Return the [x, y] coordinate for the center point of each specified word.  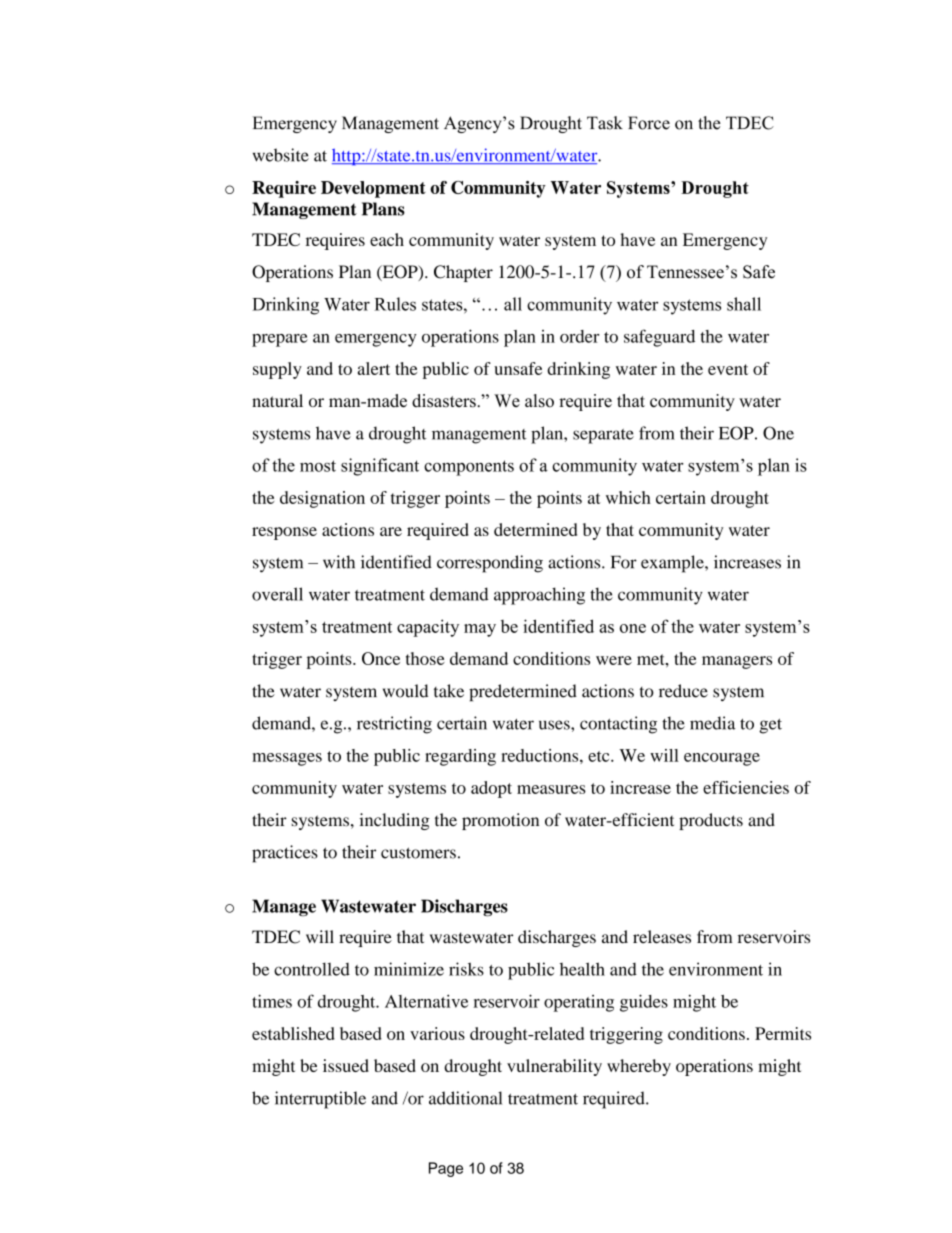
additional [465, 1098]
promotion [500, 821]
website [281, 155]
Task [605, 123]
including [394, 821]
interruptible [320, 1100]
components [469, 468]
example [673, 564]
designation [322, 499]
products [711, 821]
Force [649, 123]
